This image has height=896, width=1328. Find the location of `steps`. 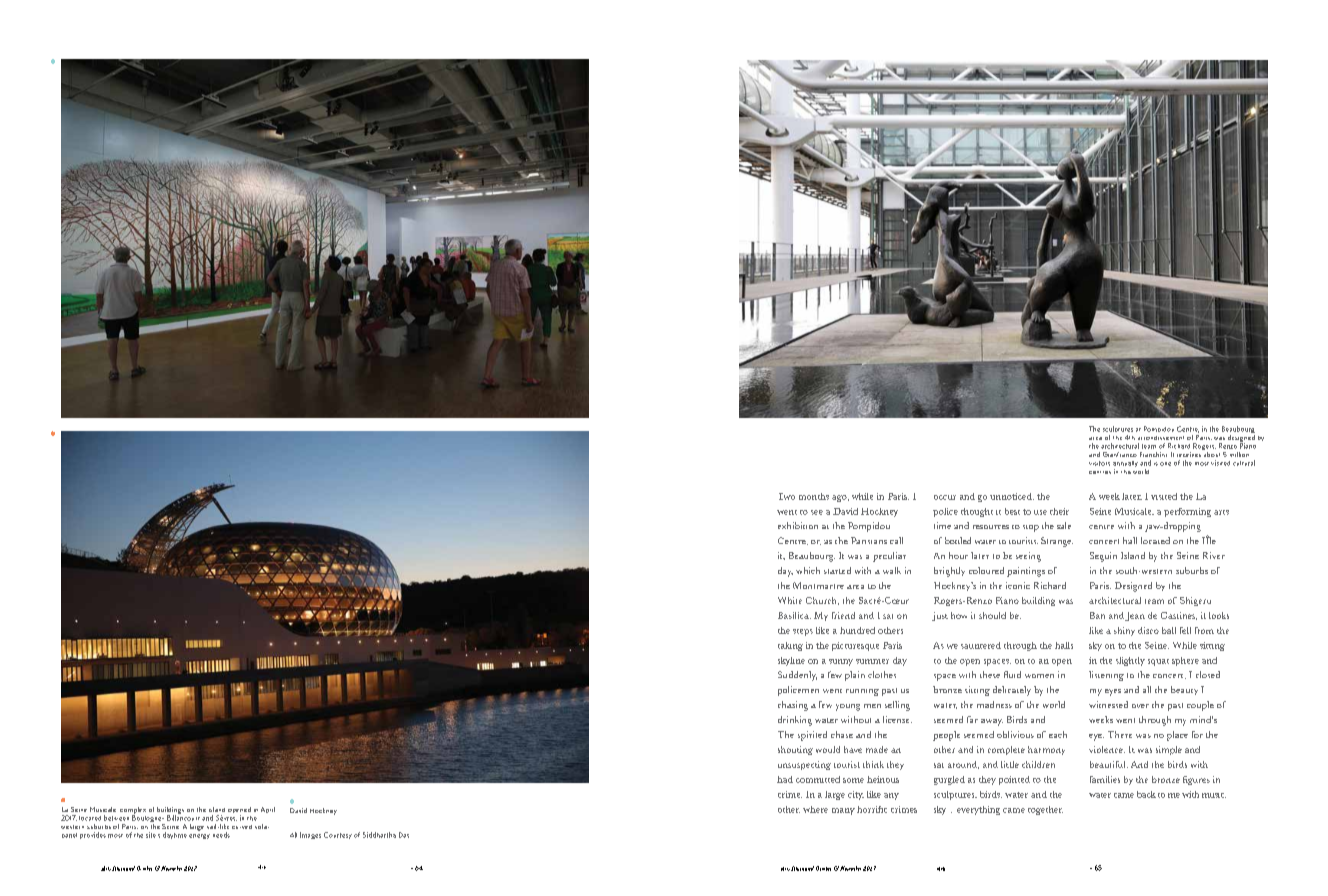

steps is located at coordinates (803, 632).
